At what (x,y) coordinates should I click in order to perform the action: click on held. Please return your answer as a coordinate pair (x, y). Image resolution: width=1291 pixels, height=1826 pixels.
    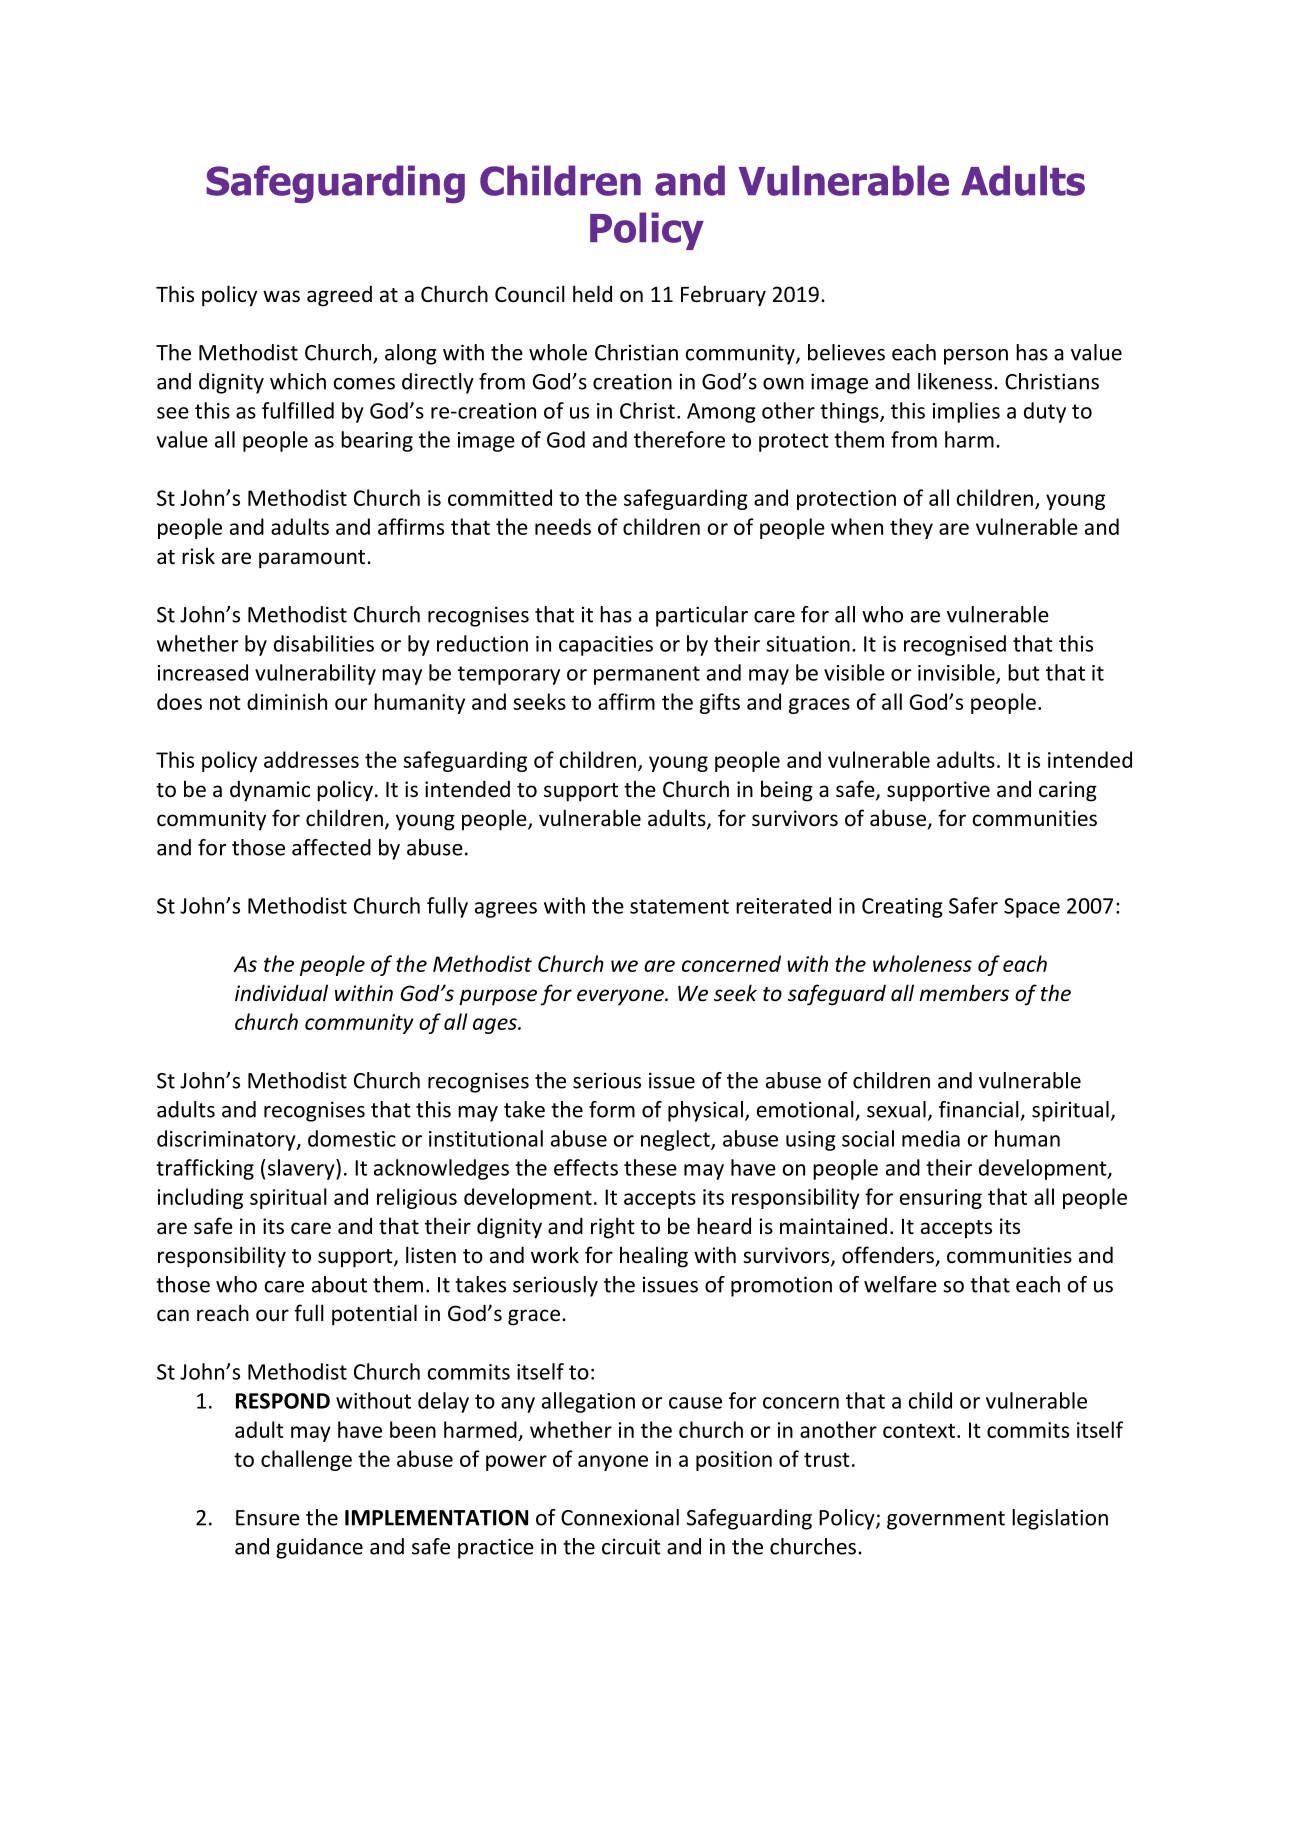
    Looking at the image, I should click on (592, 294).
